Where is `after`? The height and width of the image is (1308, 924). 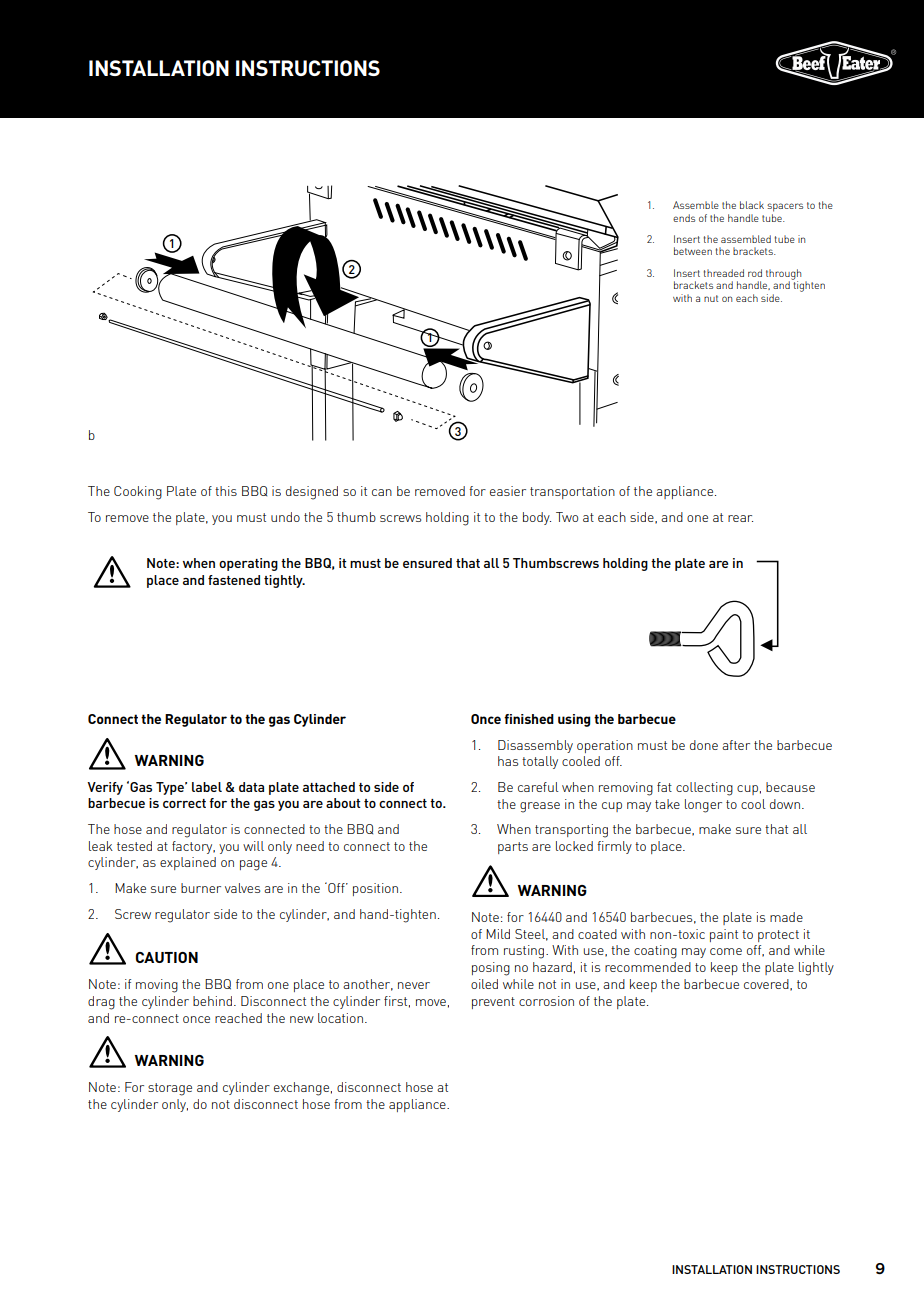 after is located at coordinates (736, 745).
